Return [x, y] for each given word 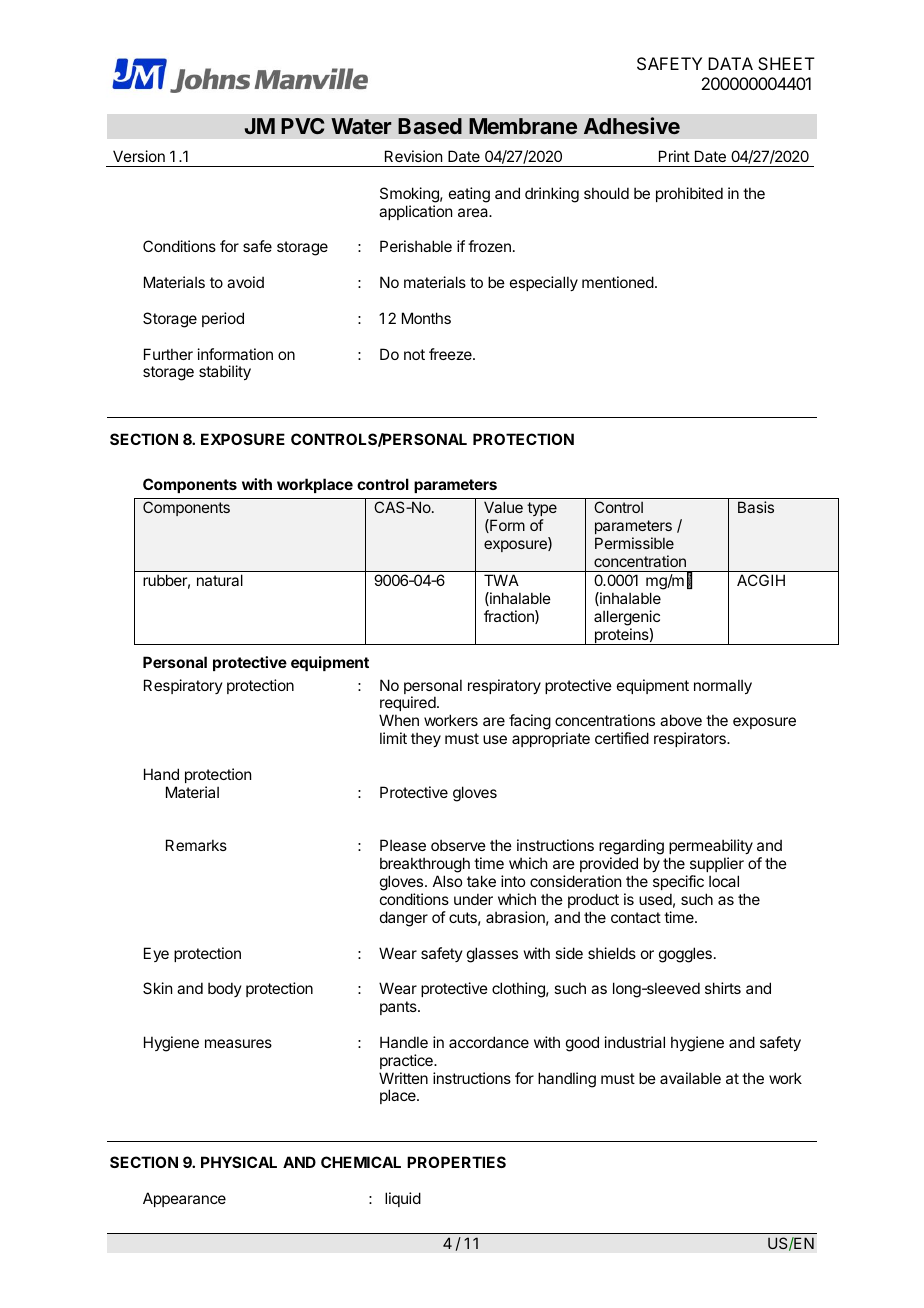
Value [503, 507]
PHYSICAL [239, 1162]
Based [430, 126]
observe [458, 845]
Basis [756, 507]
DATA [730, 63]
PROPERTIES [456, 1162]
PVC [302, 126]
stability [225, 372]
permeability [711, 848]
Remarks [196, 845]
